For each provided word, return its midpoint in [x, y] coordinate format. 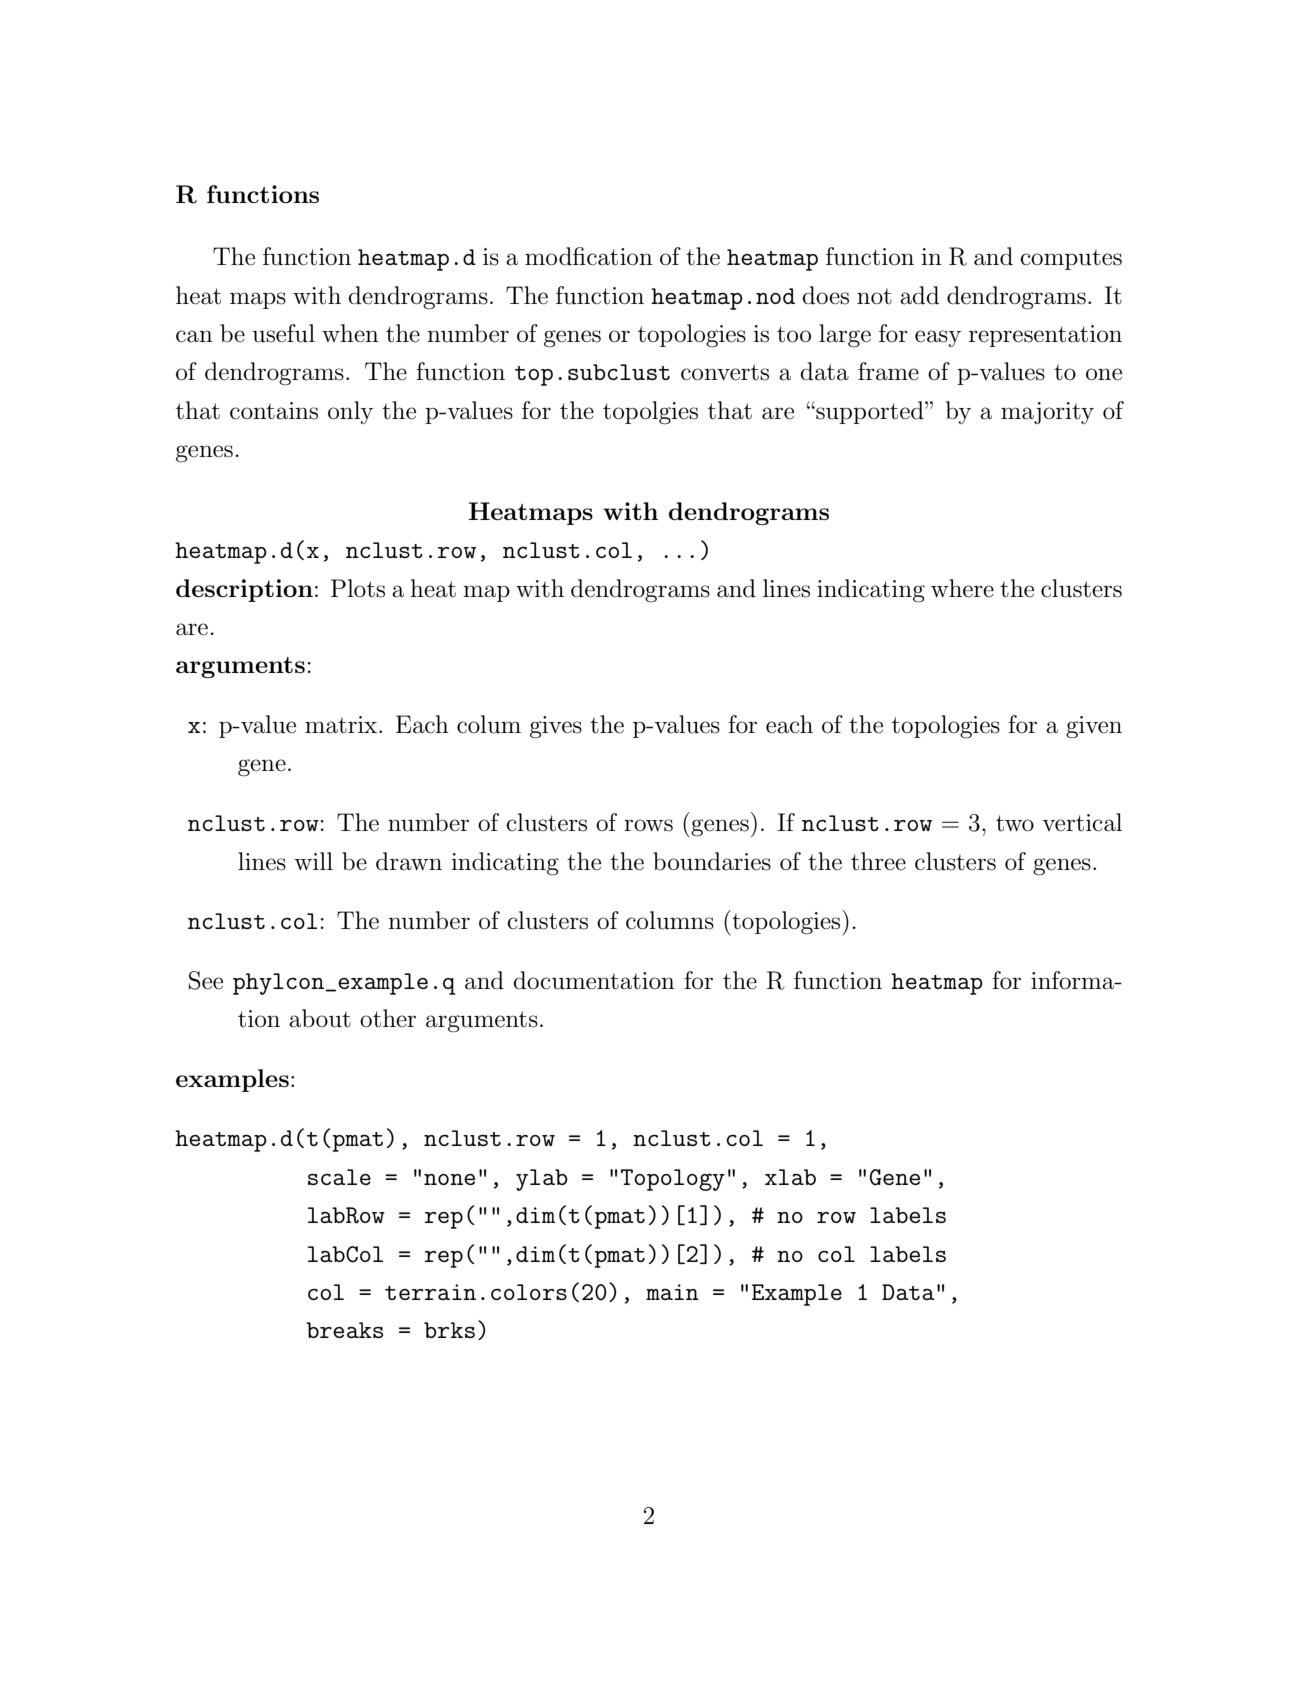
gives [556, 727]
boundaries [712, 861]
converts [725, 372]
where [962, 588]
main [672, 1292]
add [919, 295]
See [206, 980]
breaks [344, 1330]
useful [283, 333]
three [878, 861]
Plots [358, 588]
